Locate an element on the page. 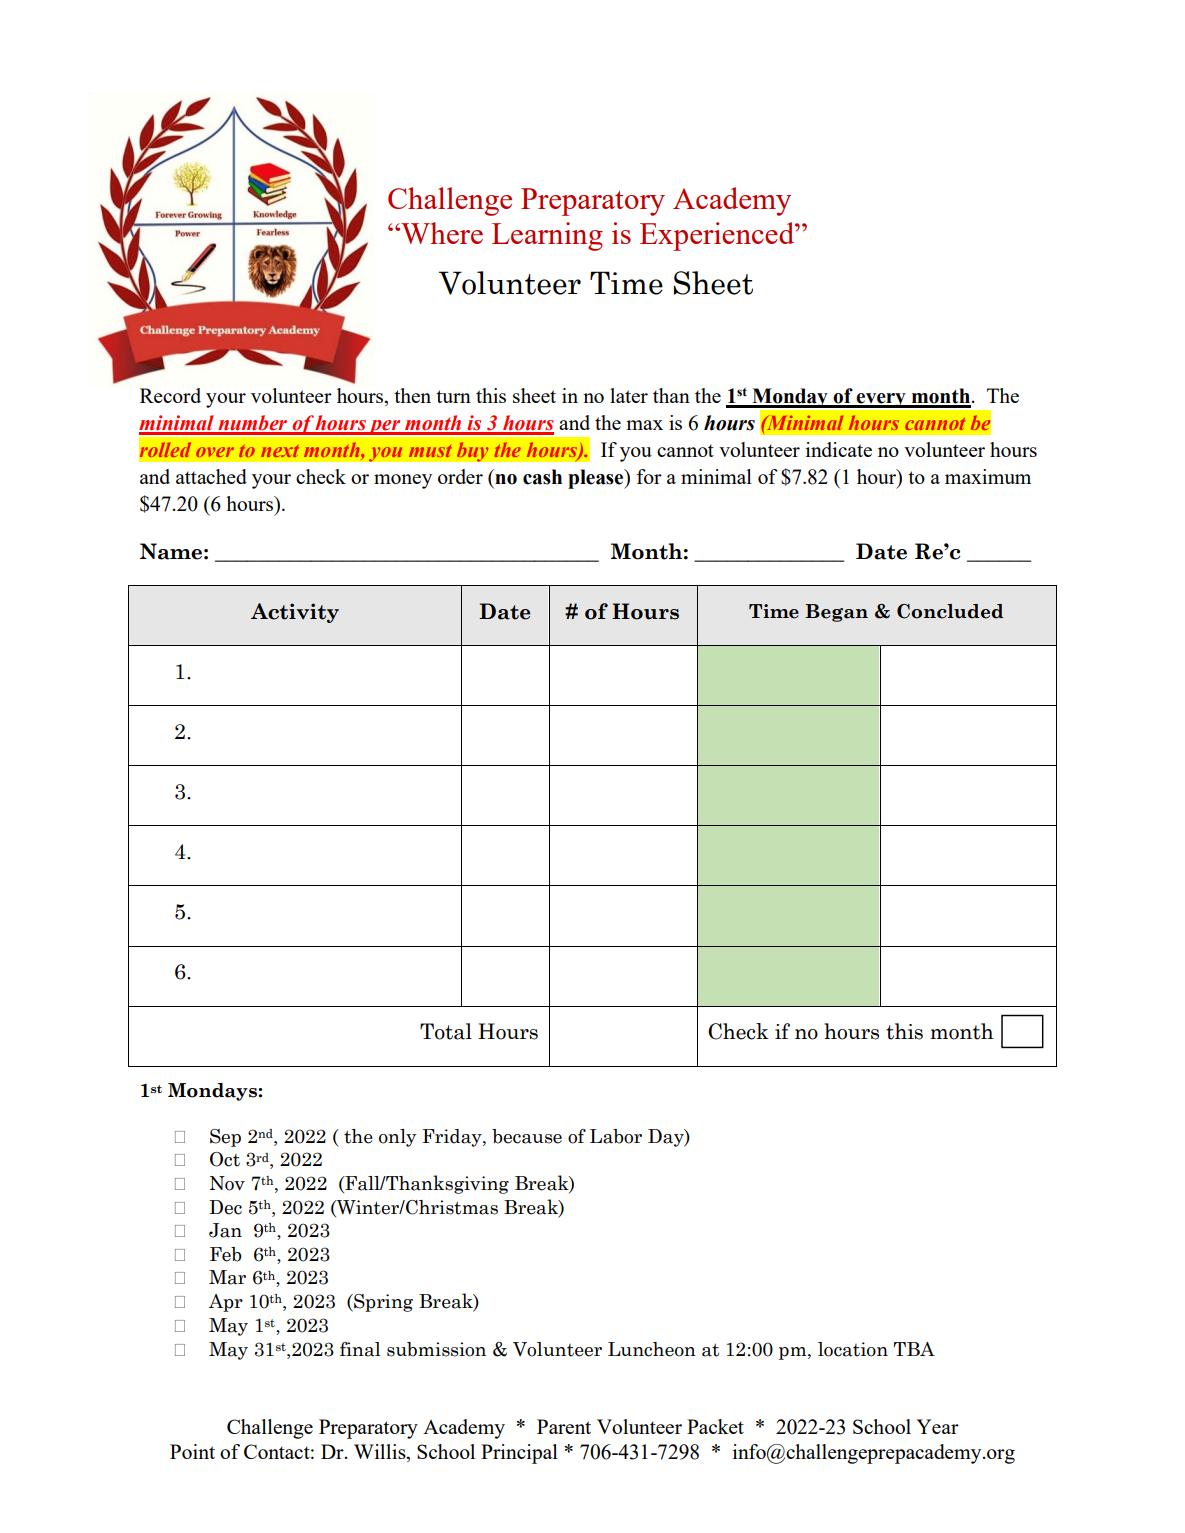 Image resolution: width=1185 pixels, height=1533 pixels. Labor is located at coordinates (616, 1136).
